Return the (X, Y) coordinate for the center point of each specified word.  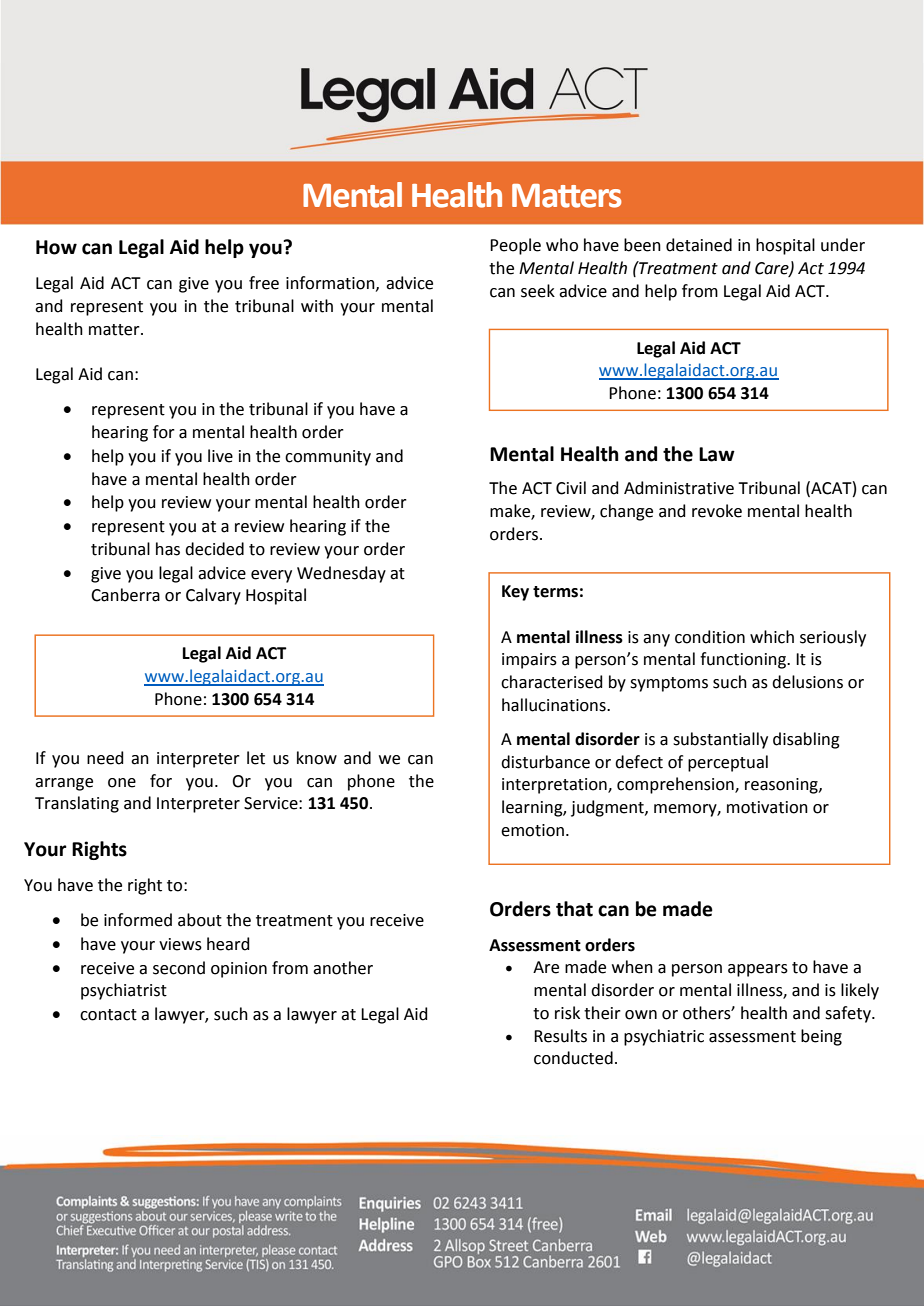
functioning (744, 660)
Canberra (125, 595)
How (56, 247)
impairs (529, 661)
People (515, 246)
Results (560, 1036)
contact (108, 1015)
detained (699, 245)
